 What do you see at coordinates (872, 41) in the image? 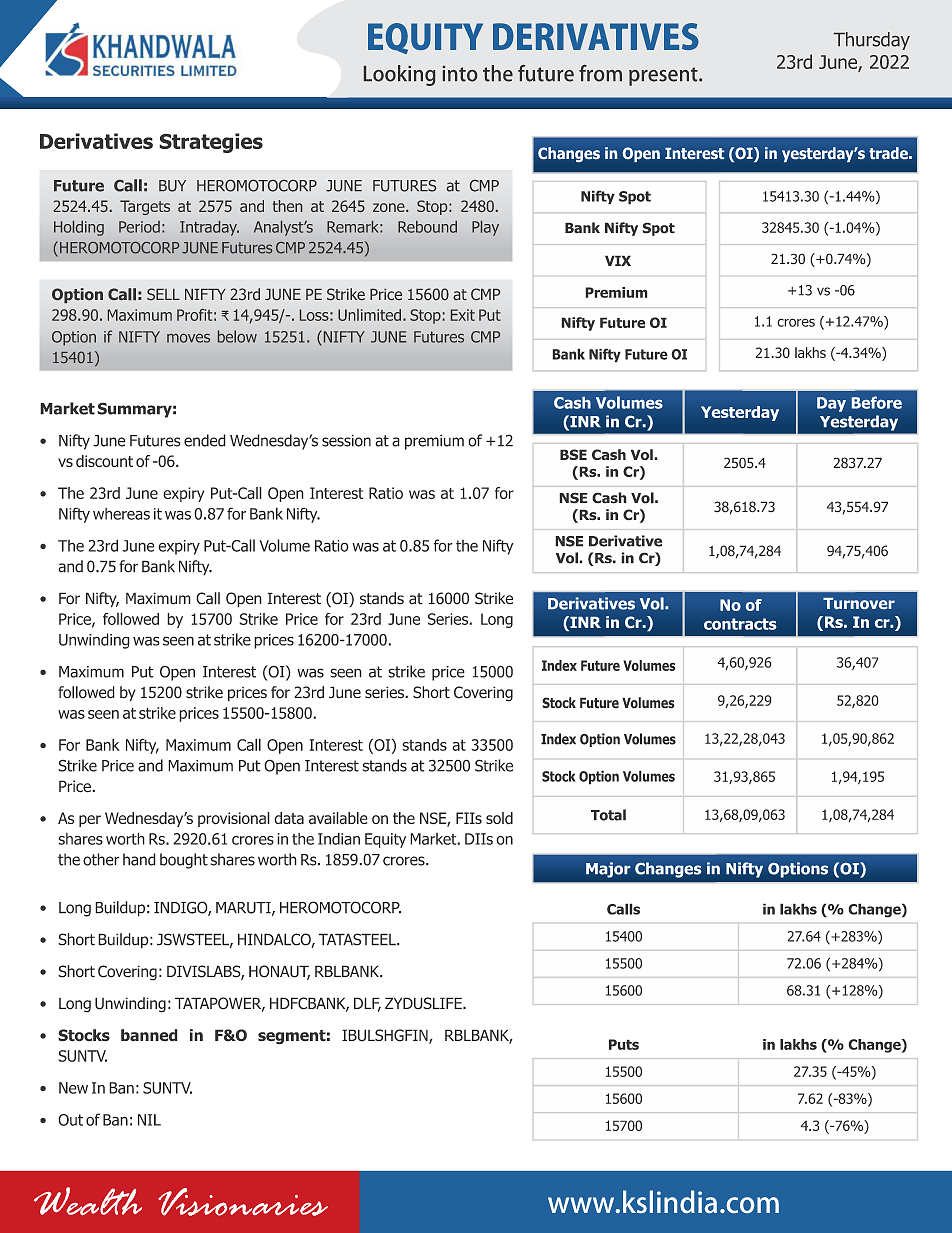
I see `Thursday` at bounding box center [872, 41].
